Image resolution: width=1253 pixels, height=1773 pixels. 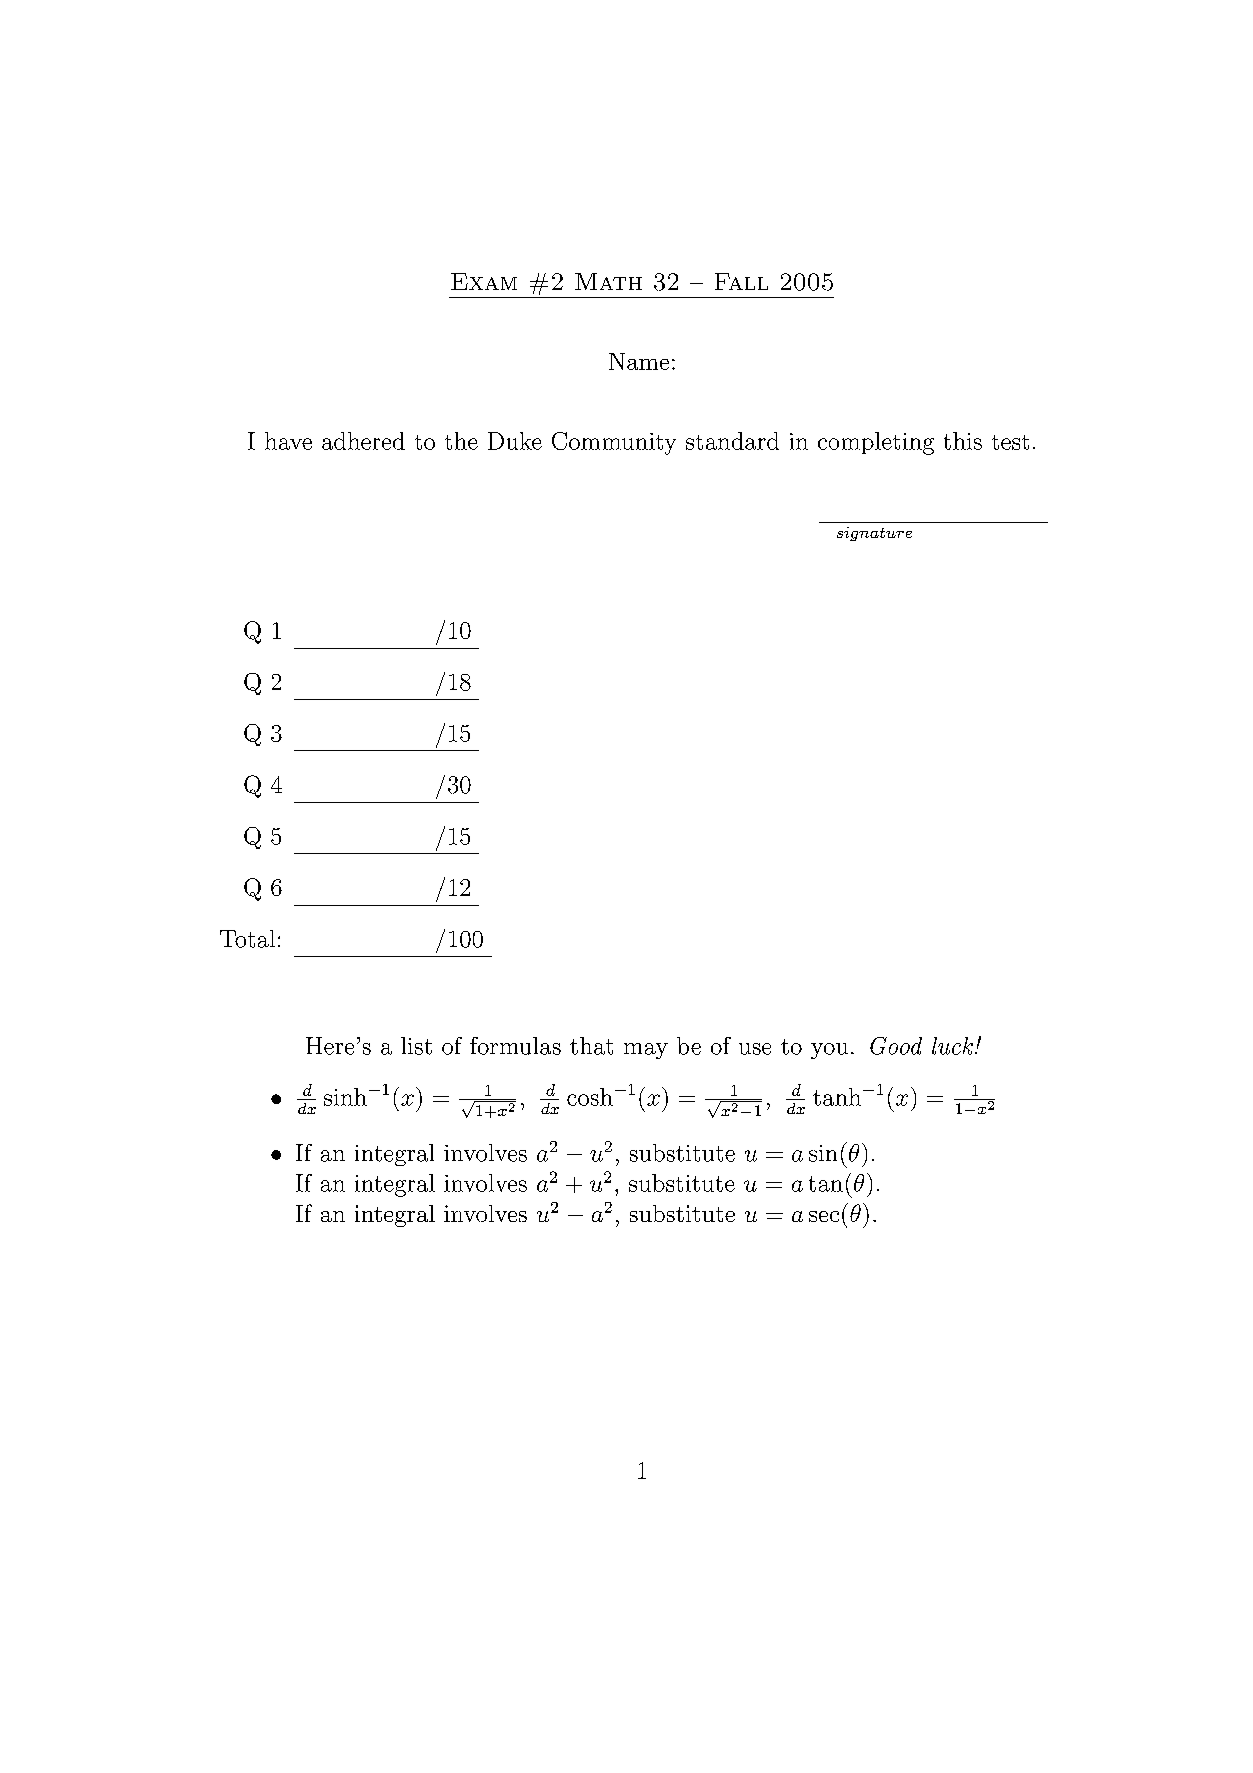 What do you see at coordinates (416, 1046) in the screenshot?
I see `list` at bounding box center [416, 1046].
